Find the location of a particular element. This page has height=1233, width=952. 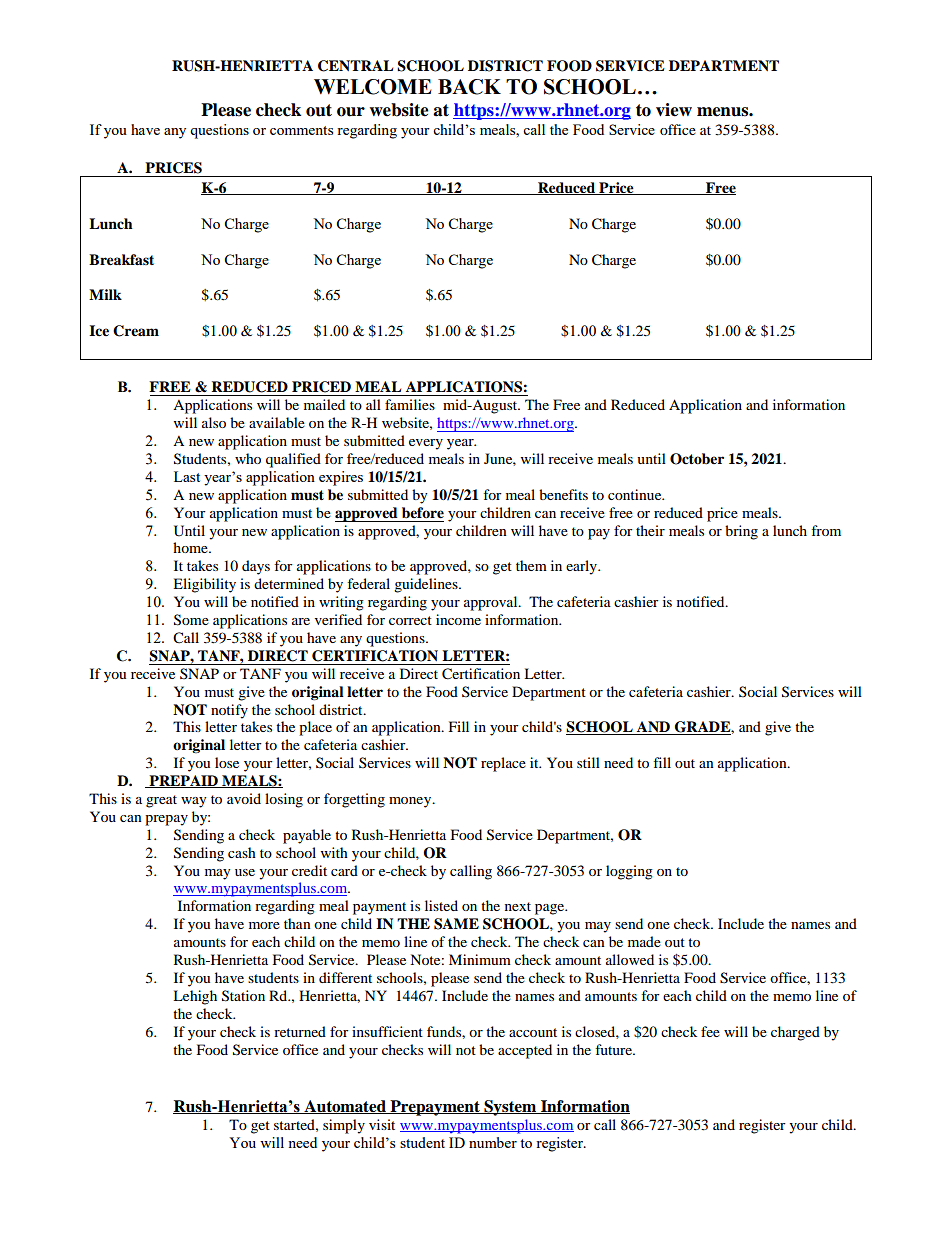

money is located at coordinates (411, 802).
